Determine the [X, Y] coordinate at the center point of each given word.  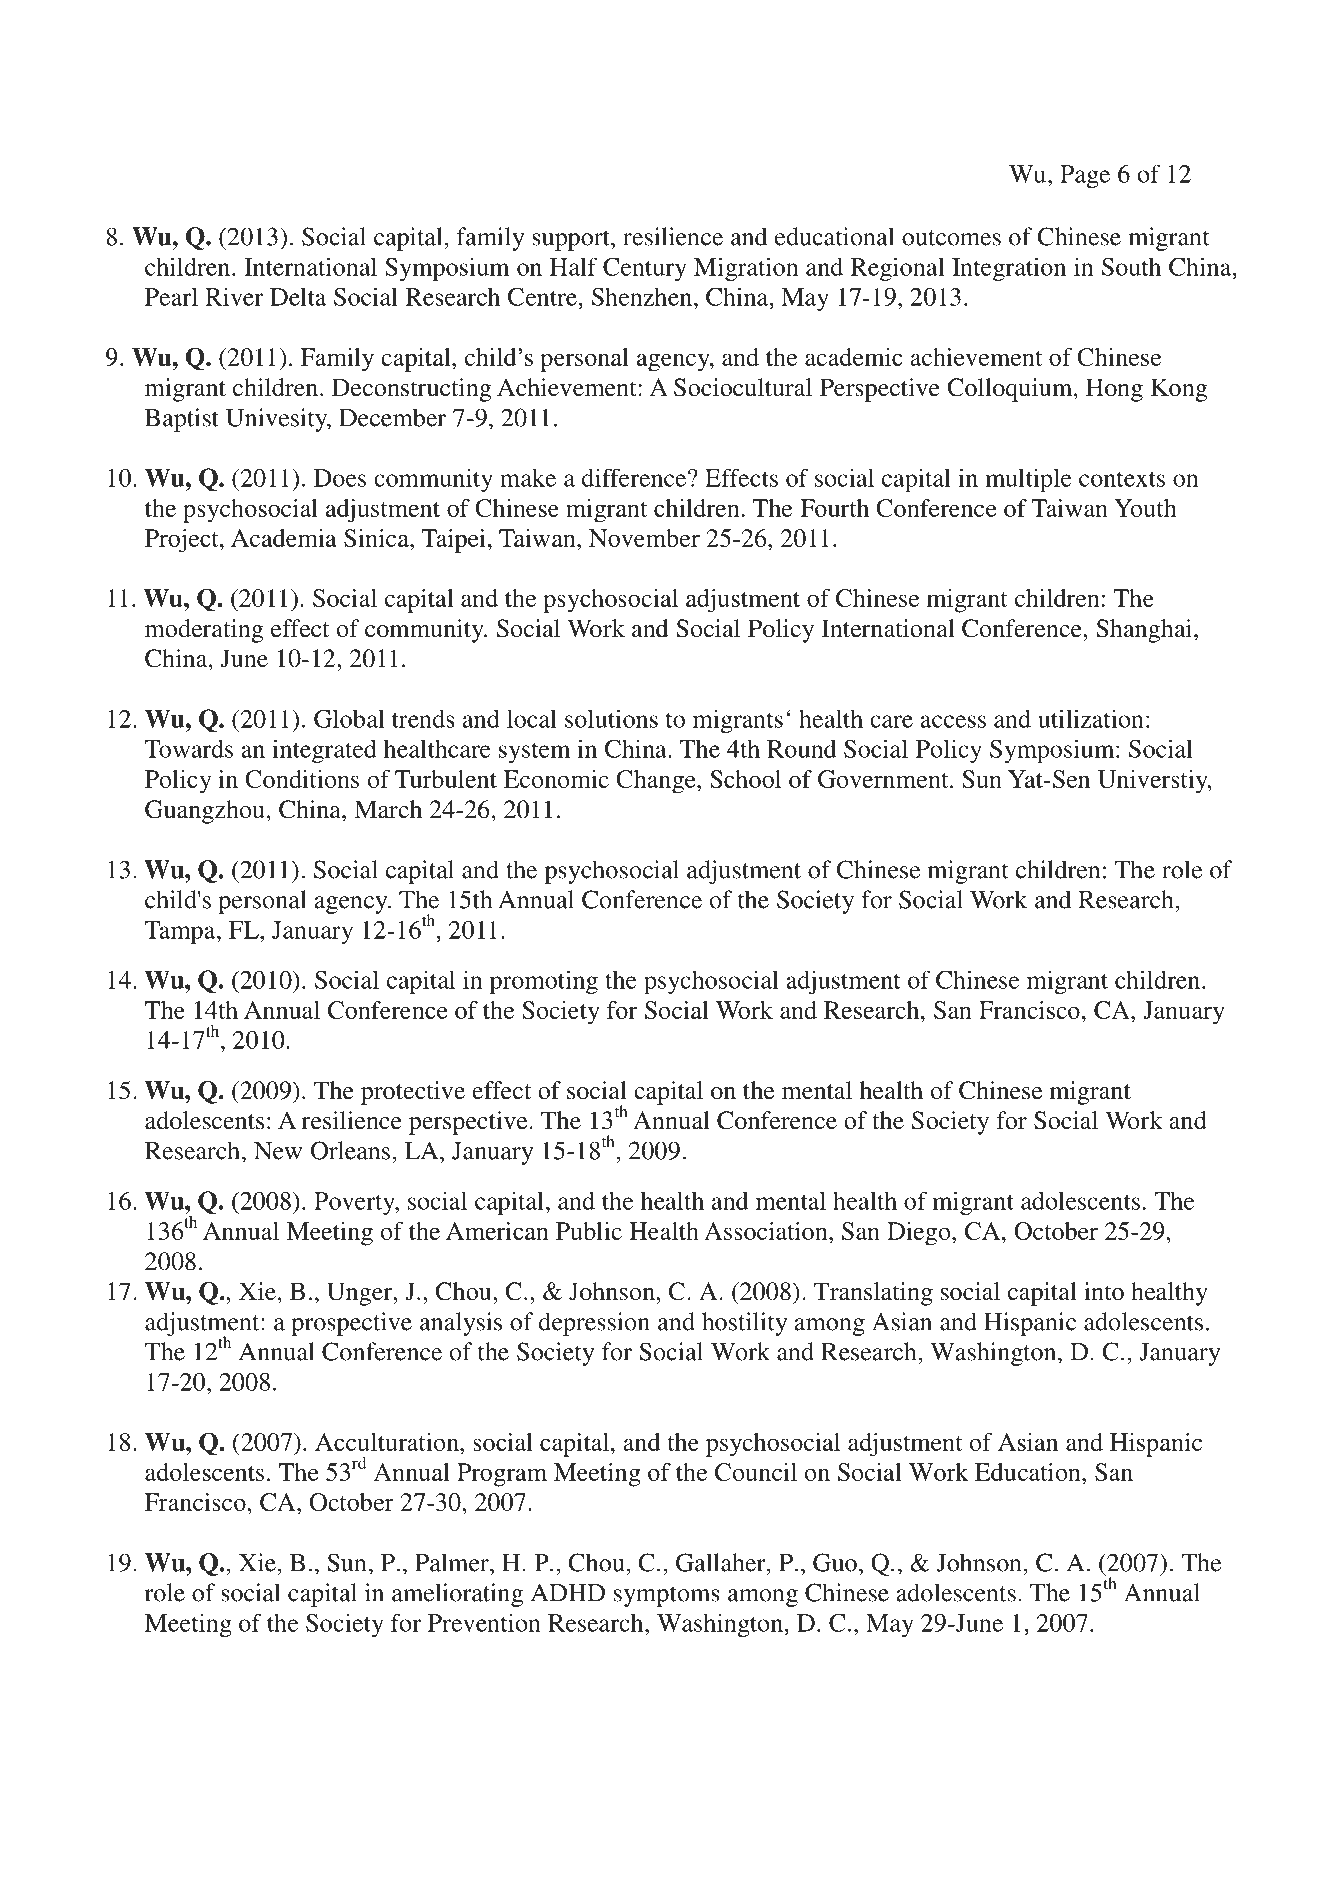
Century [645, 269]
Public [589, 1231]
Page [1085, 176]
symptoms [667, 1596]
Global [349, 718]
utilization [1091, 718]
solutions [611, 718]
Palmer [453, 1562]
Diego [920, 1234]
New [278, 1151]
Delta [298, 296]
